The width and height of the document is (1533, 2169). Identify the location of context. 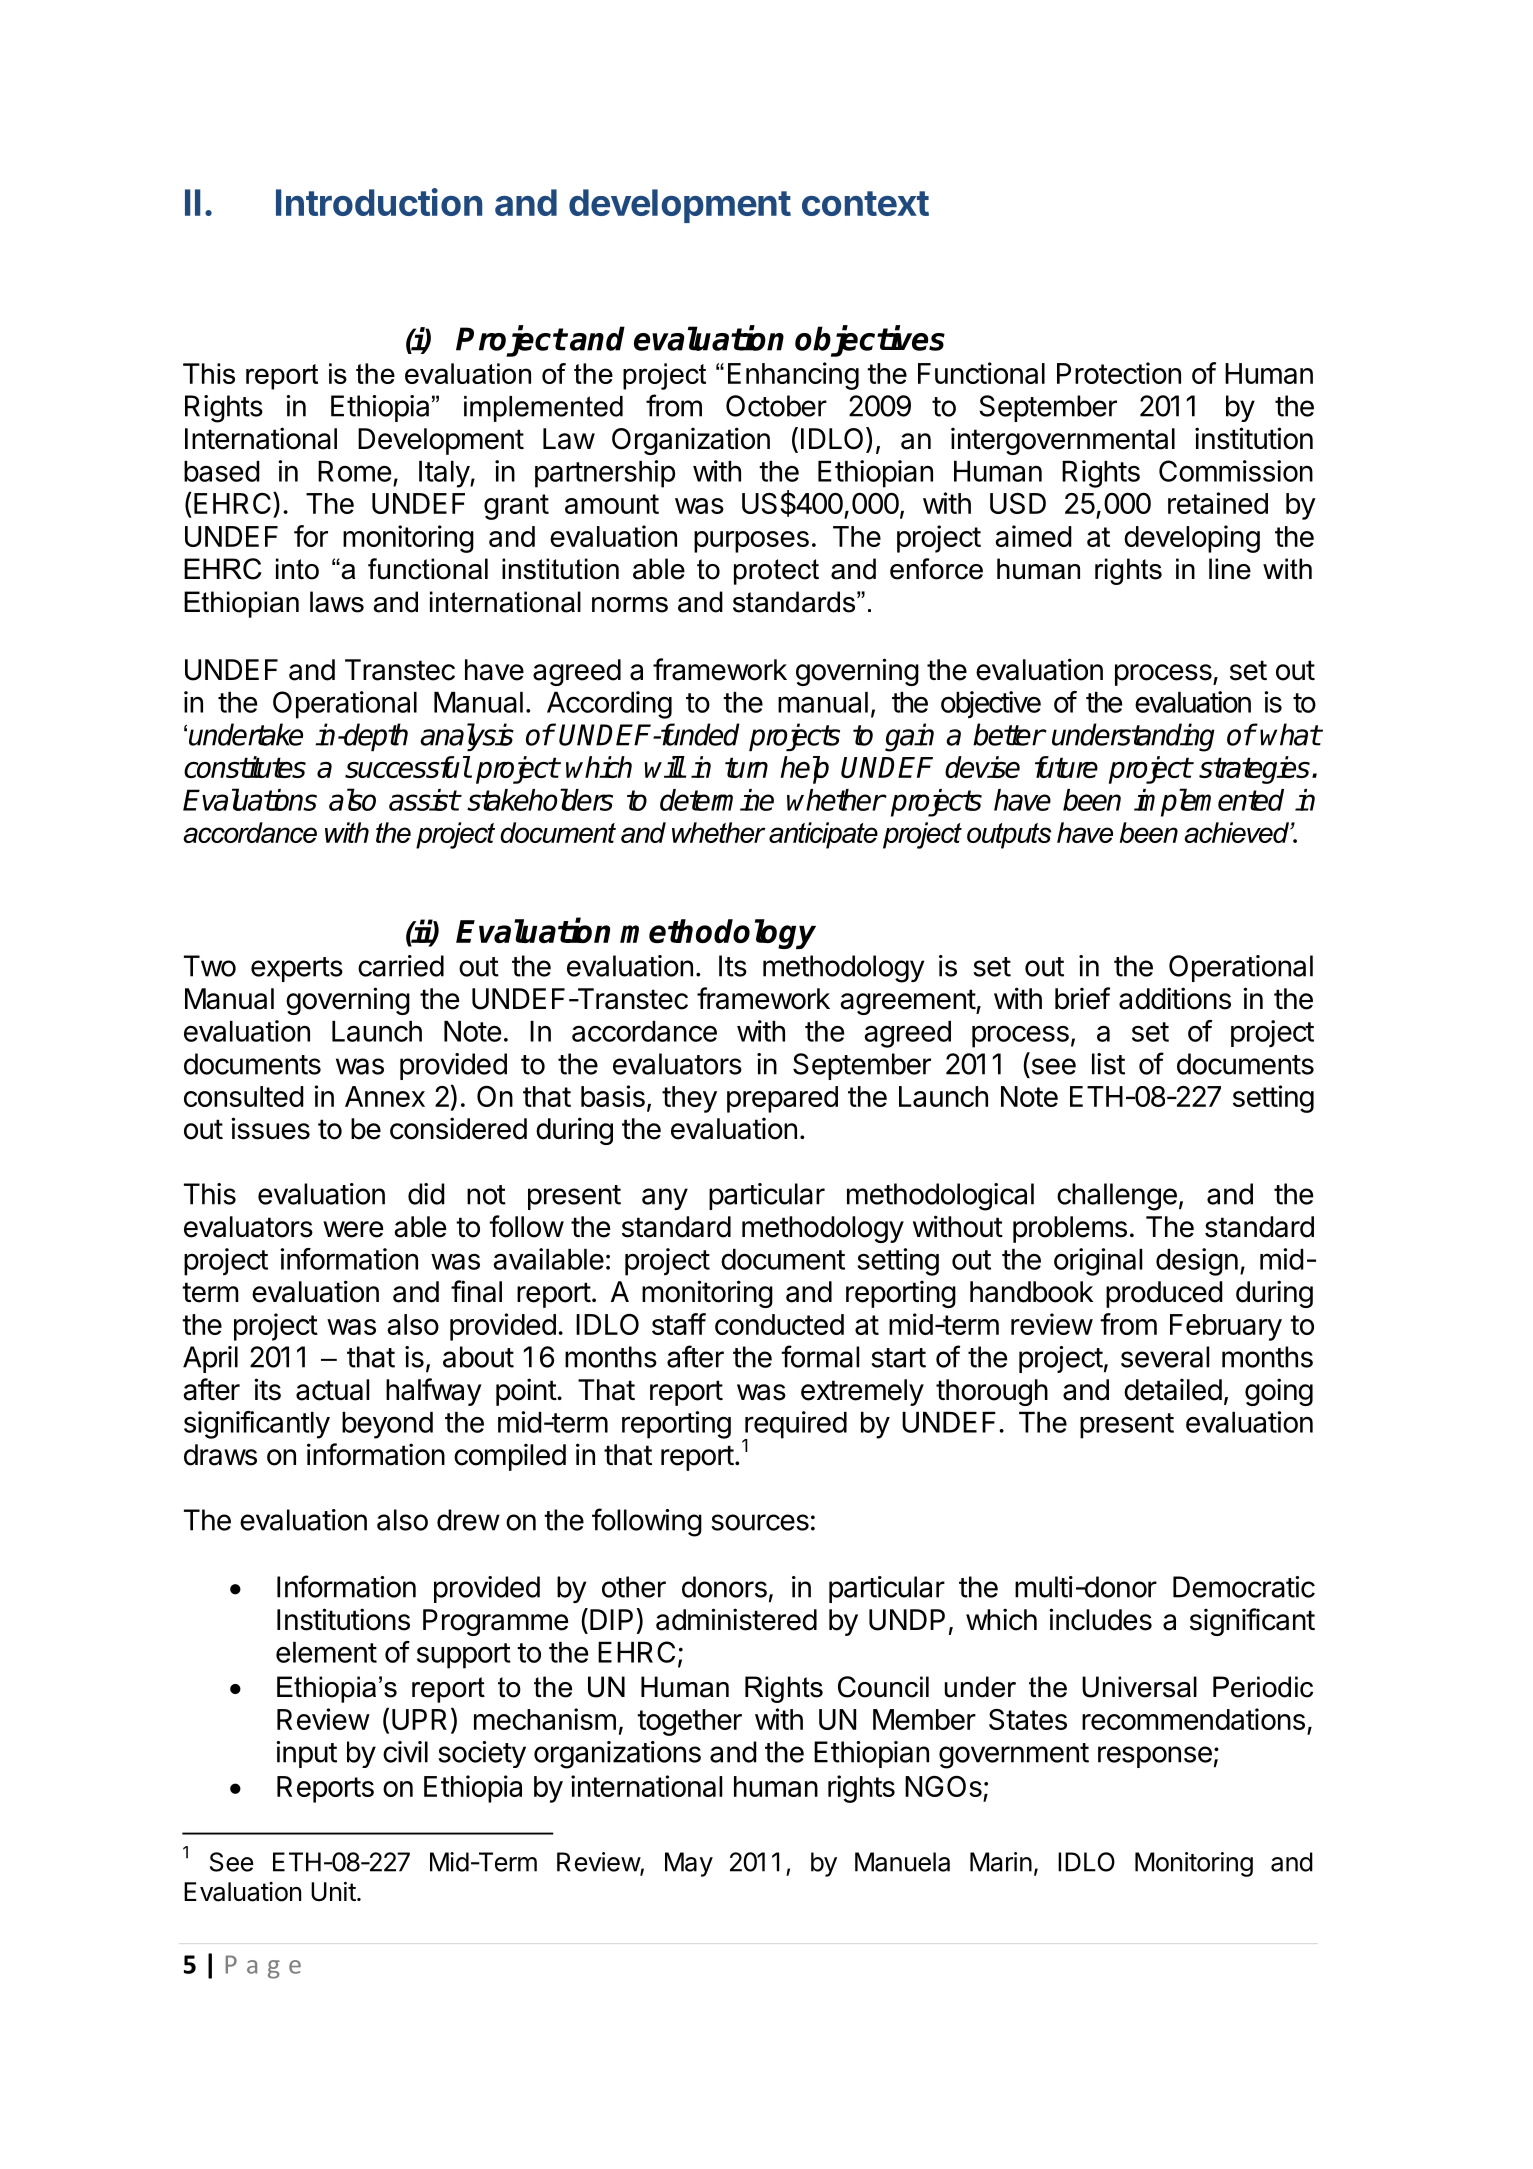
(865, 203).
